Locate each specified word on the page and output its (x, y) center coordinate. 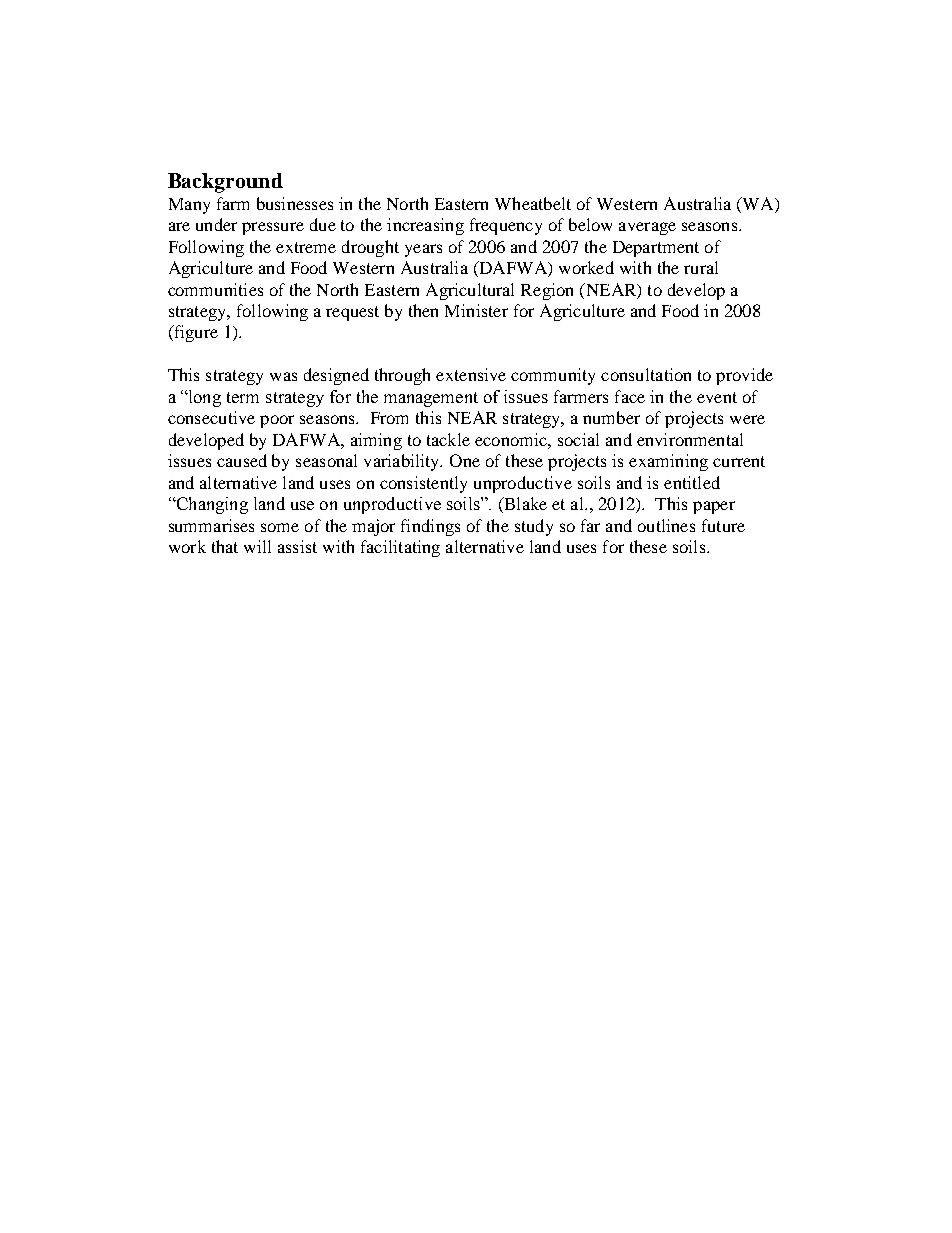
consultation (646, 374)
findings (430, 527)
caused (242, 460)
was (283, 376)
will (257, 546)
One (465, 460)
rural (701, 267)
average (647, 228)
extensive (471, 374)
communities (215, 289)
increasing (425, 226)
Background (225, 183)
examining (668, 462)
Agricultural (470, 291)
